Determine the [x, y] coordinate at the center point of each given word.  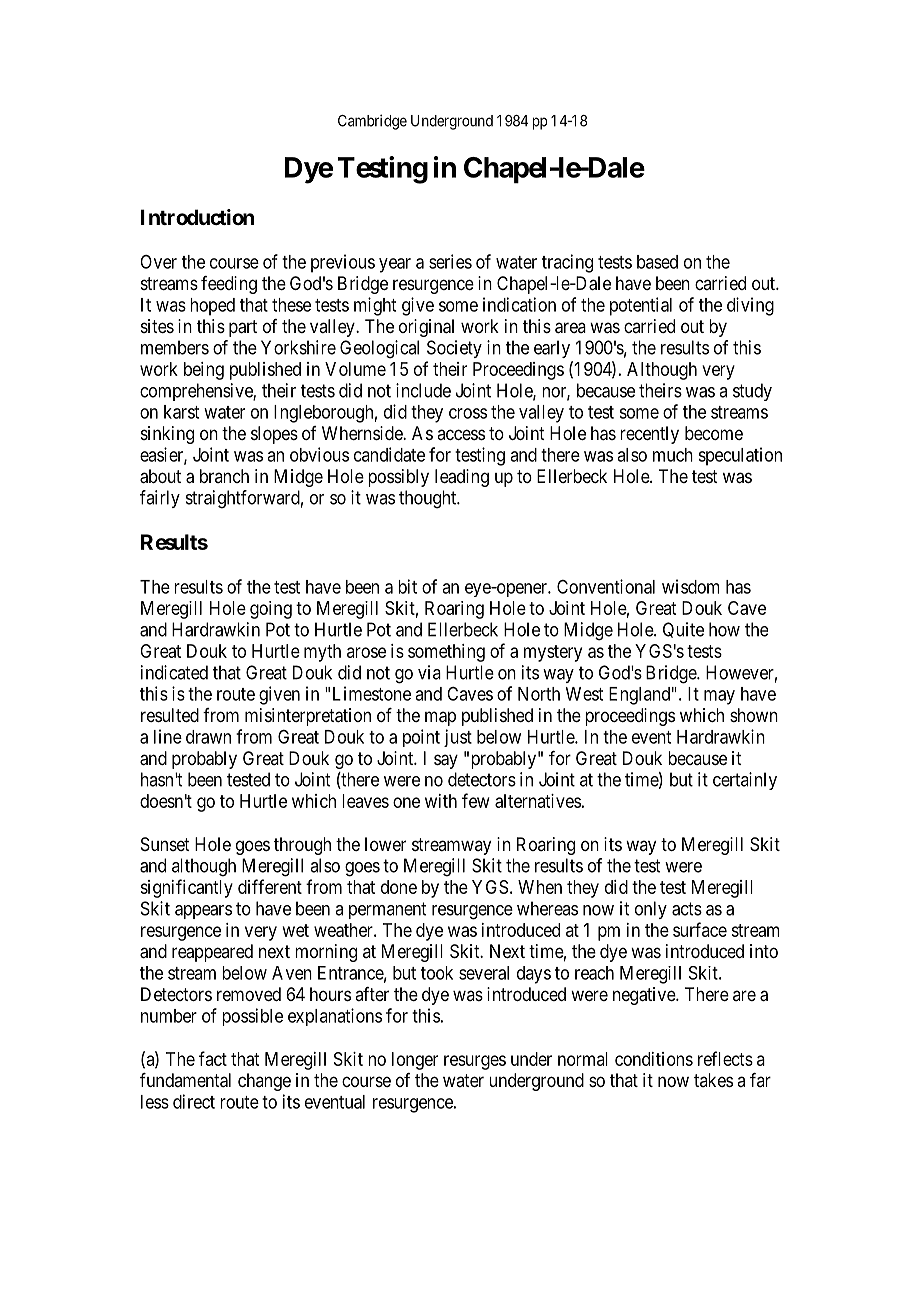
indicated [174, 672]
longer [415, 1061]
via [429, 672]
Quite [683, 630]
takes [713, 1080]
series [450, 261]
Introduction [197, 217]
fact [213, 1058]
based [657, 262]
